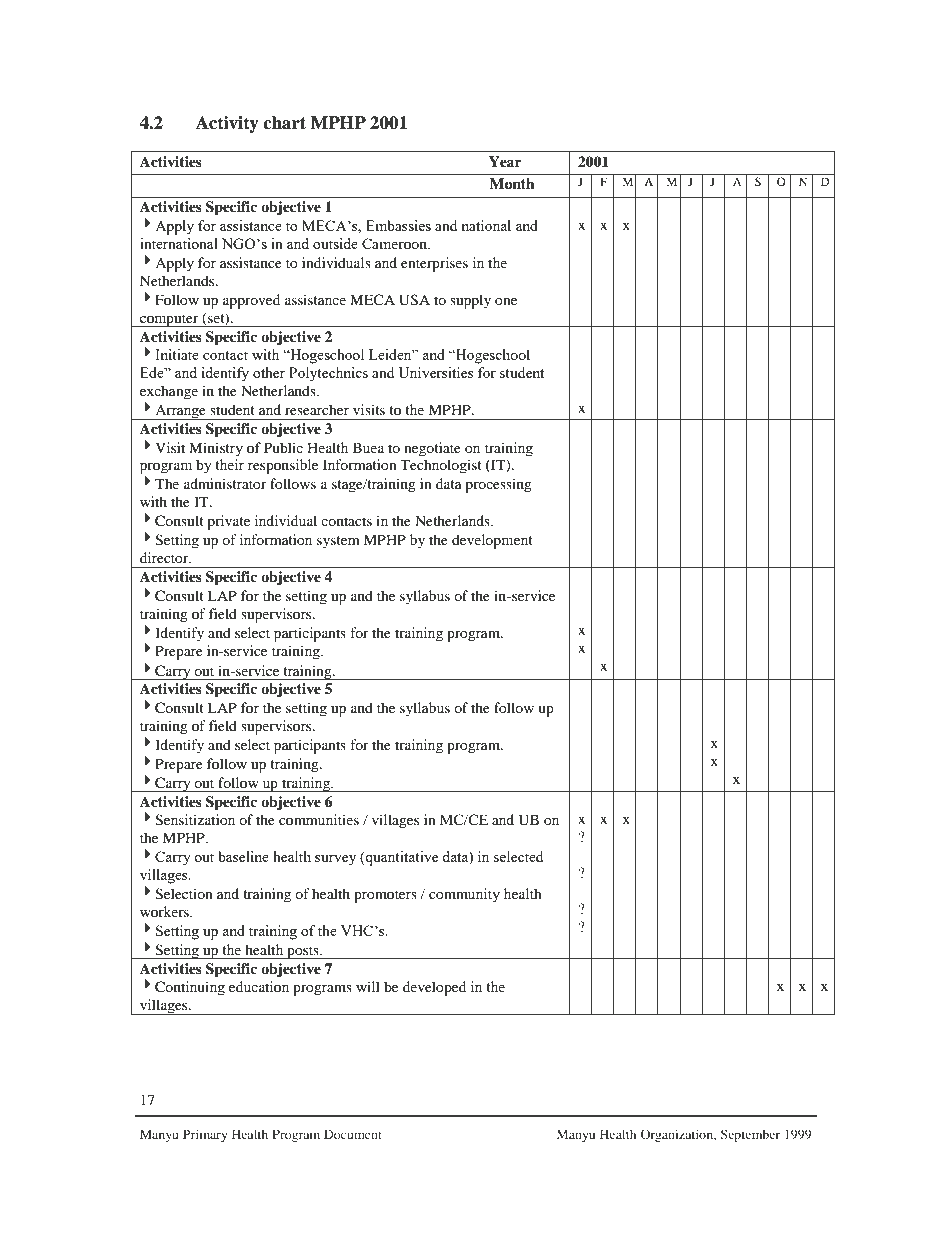 The image size is (952, 1233). I want to click on other, so click(269, 372).
